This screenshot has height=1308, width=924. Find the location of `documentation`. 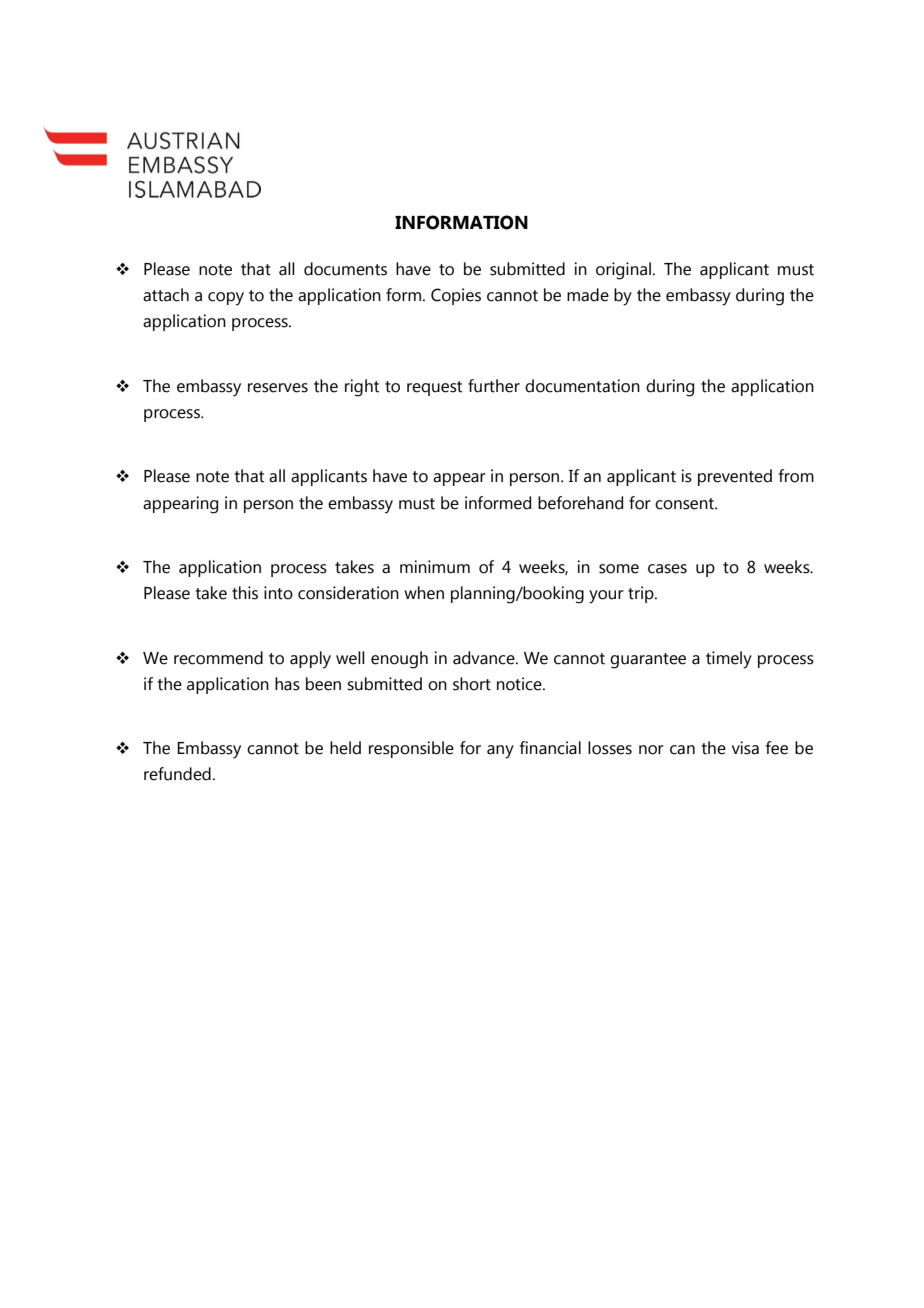

documentation is located at coordinates (582, 386).
